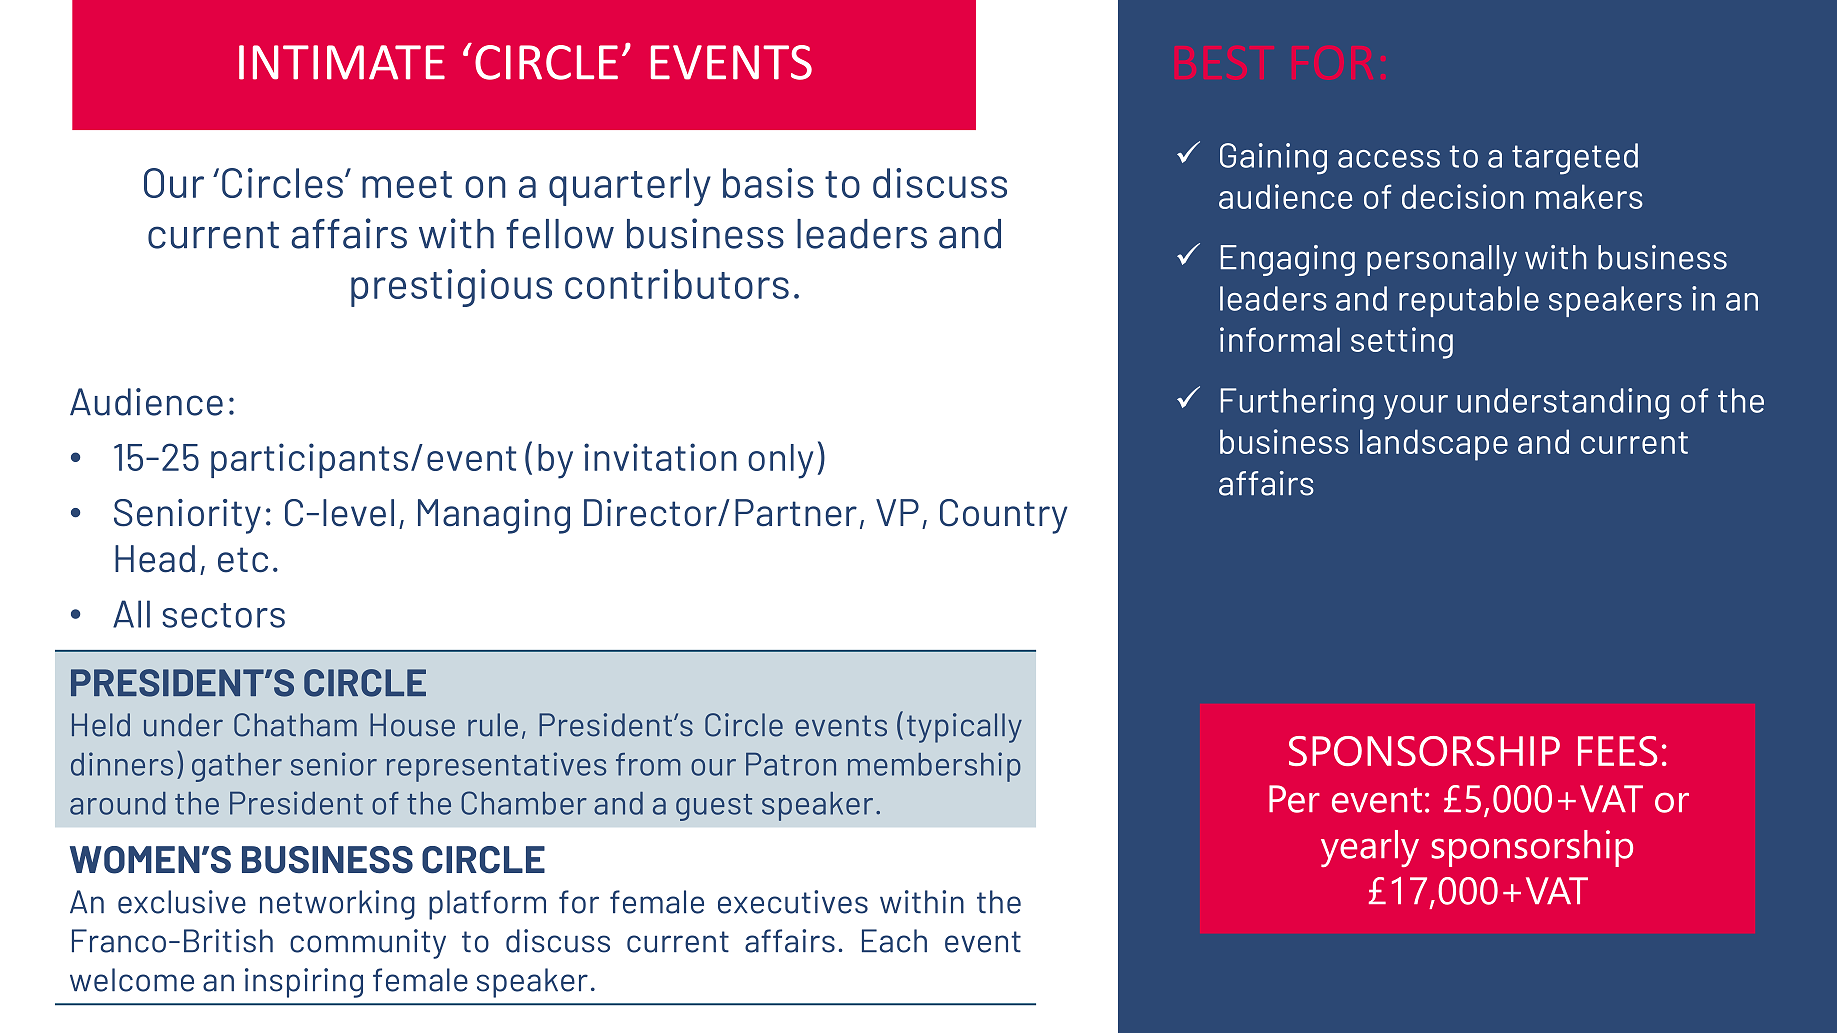  I want to click on community, so click(368, 944).
